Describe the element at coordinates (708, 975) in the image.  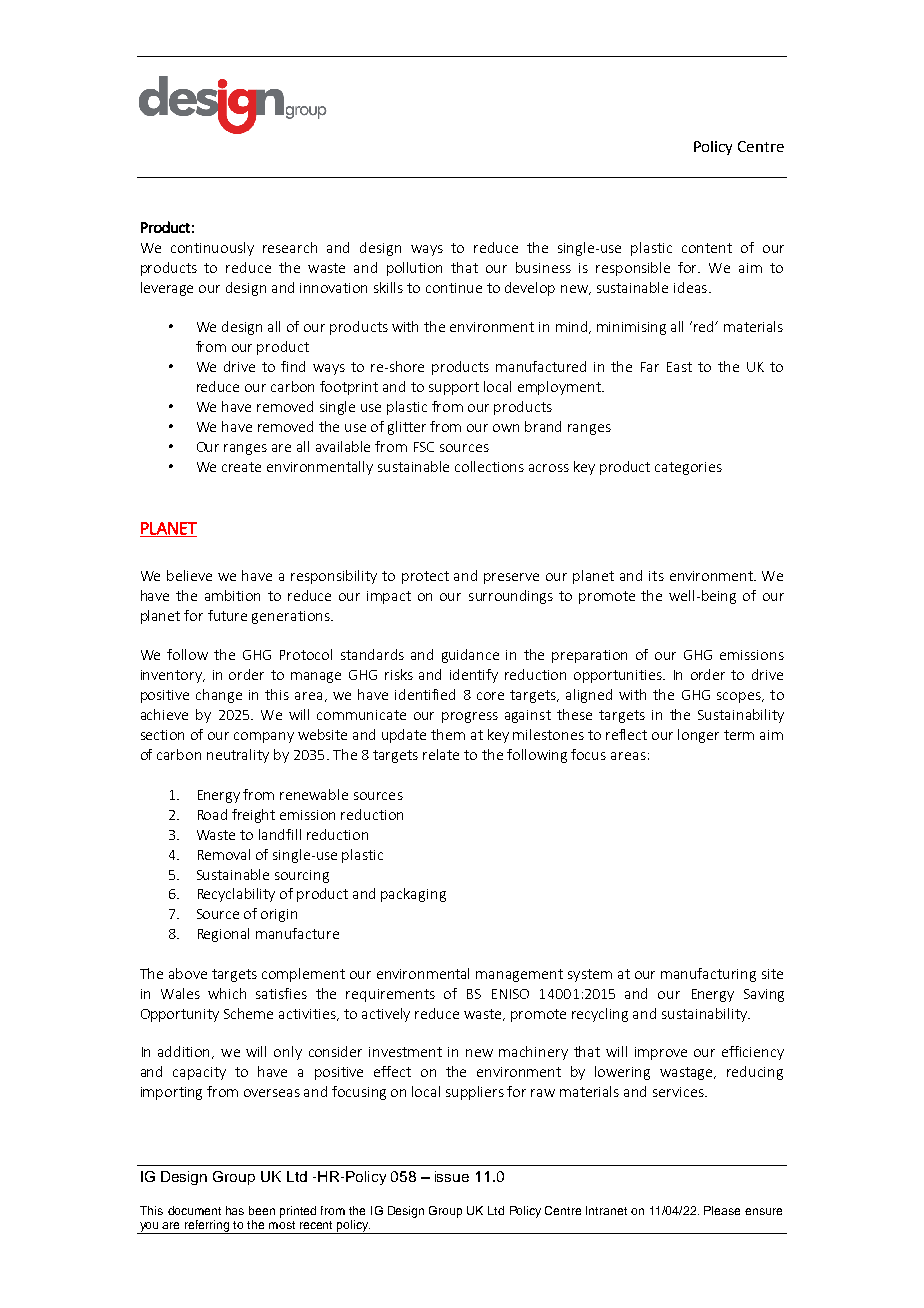
I see `manufacturing` at that location.
